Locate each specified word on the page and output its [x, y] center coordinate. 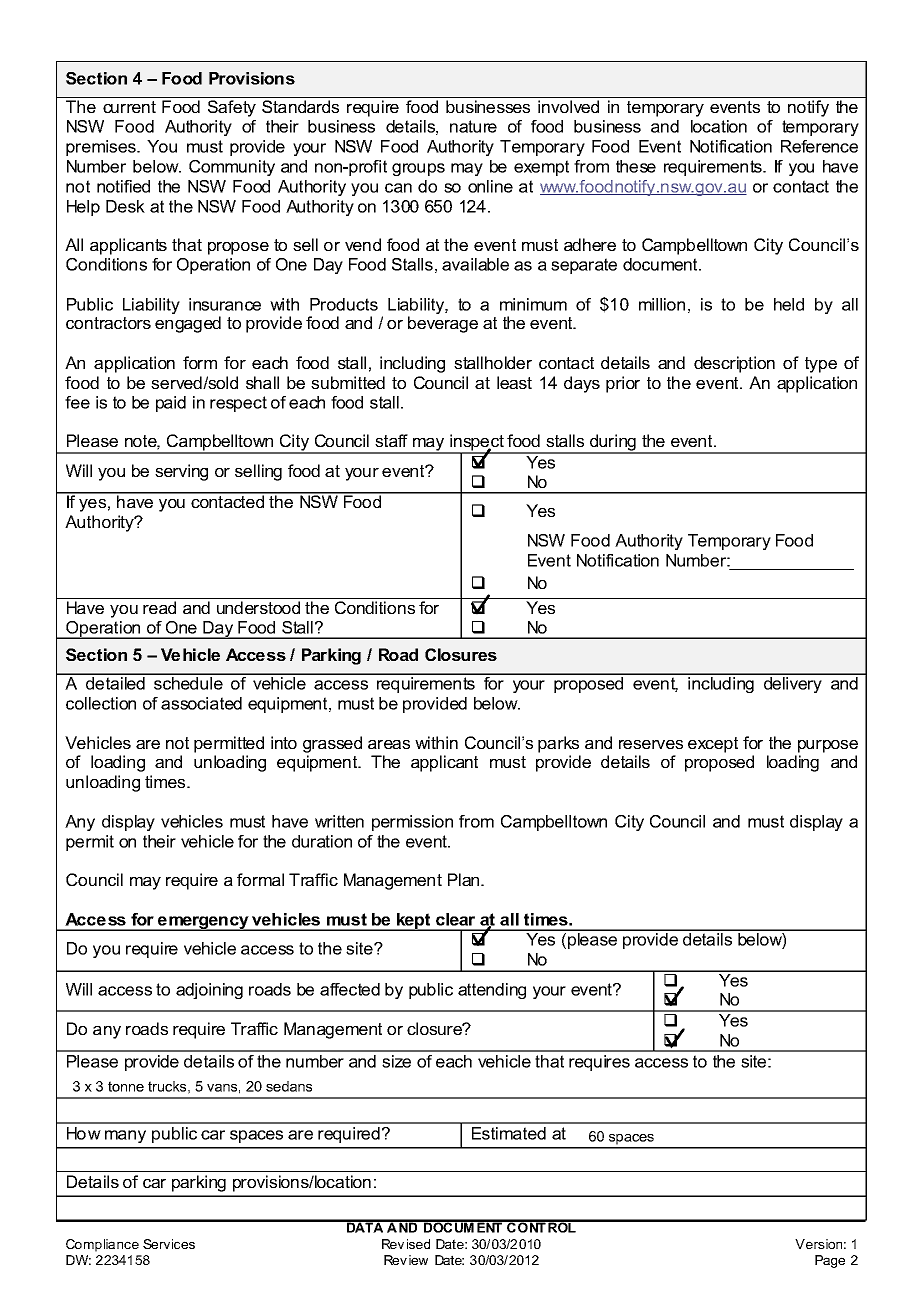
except [713, 745]
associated [201, 703]
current [129, 107]
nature [473, 126]
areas [389, 744]
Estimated [509, 1133]
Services [169, 1244]
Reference [819, 146]
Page [830, 1261]
